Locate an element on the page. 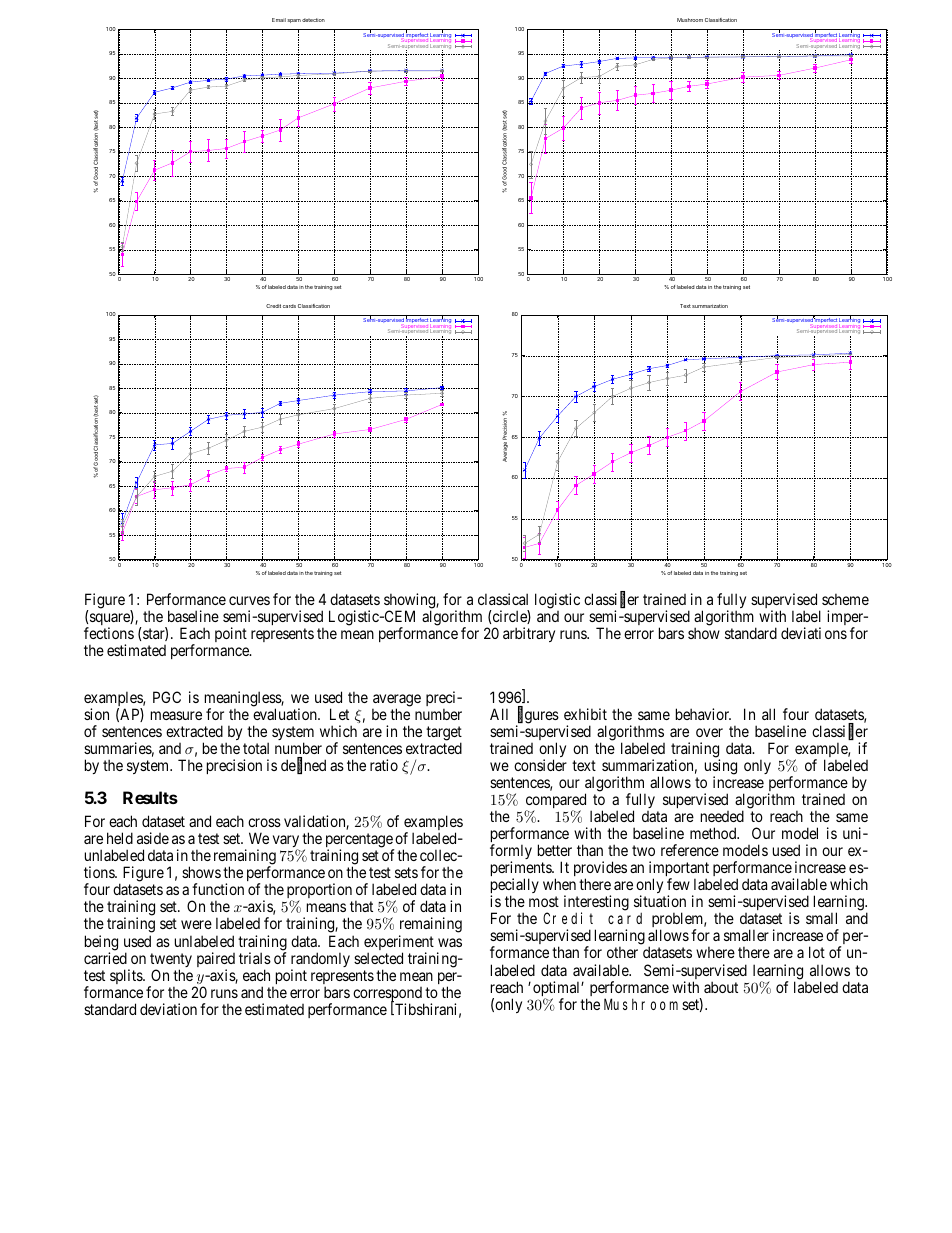  curves is located at coordinates (249, 600).
